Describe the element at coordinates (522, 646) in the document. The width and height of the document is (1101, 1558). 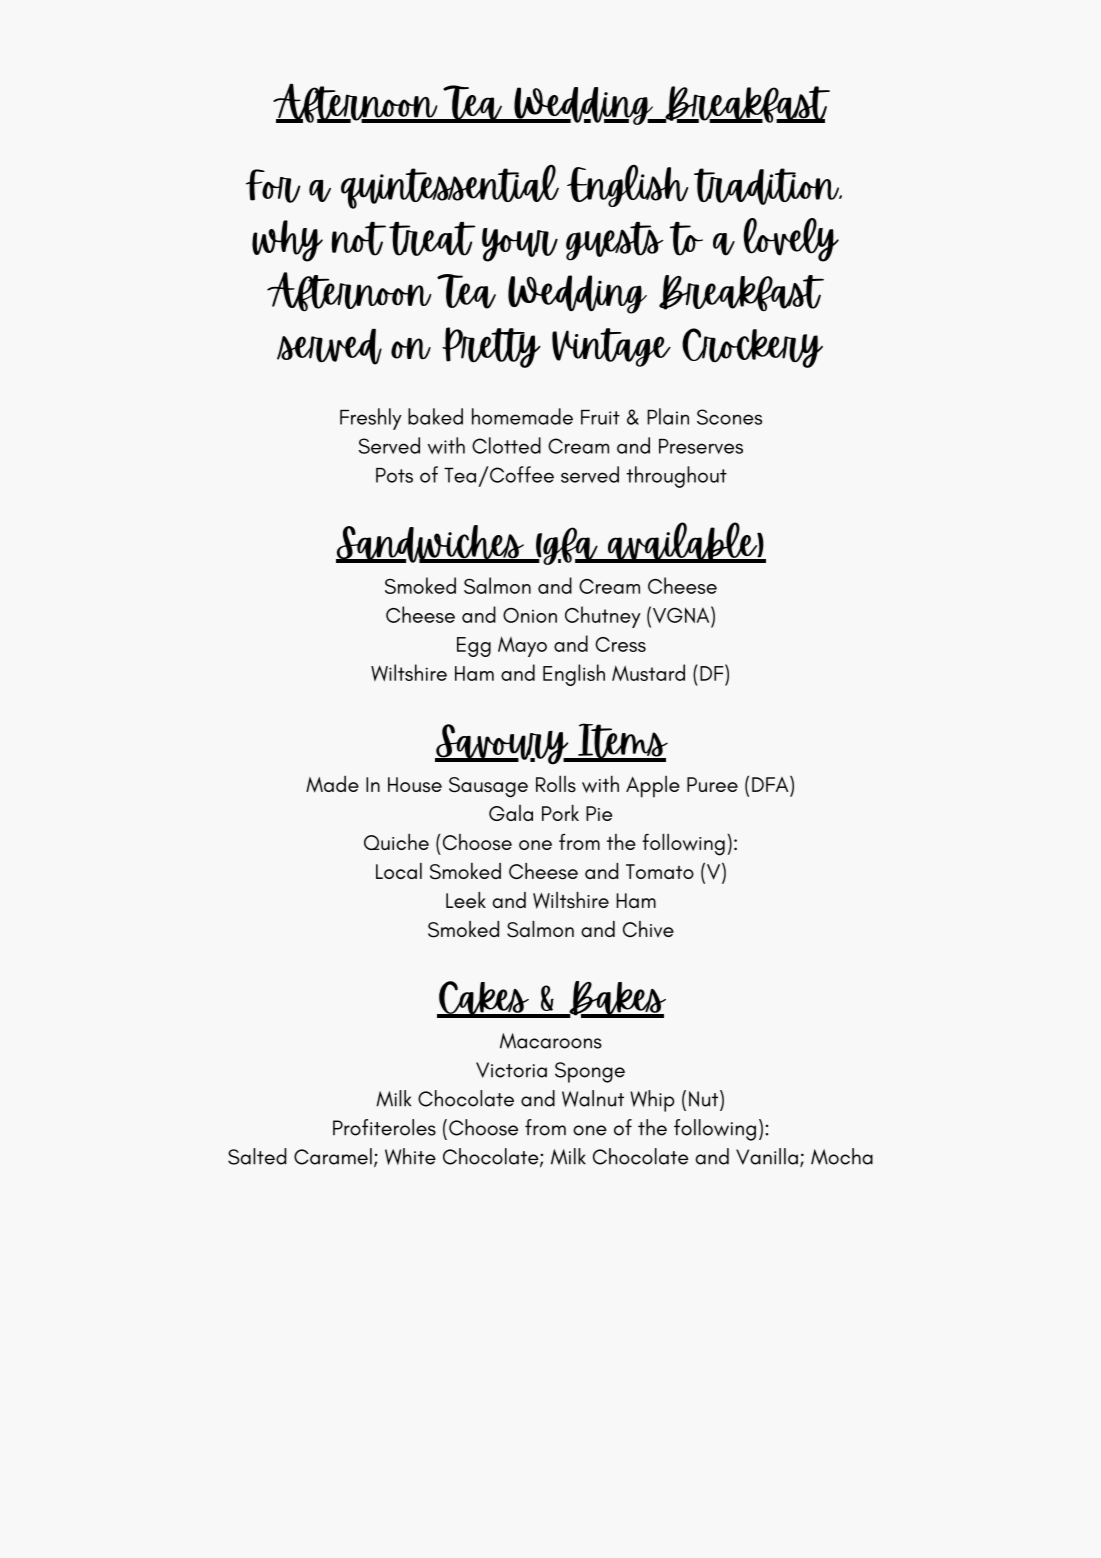
I see `Mayo` at that location.
